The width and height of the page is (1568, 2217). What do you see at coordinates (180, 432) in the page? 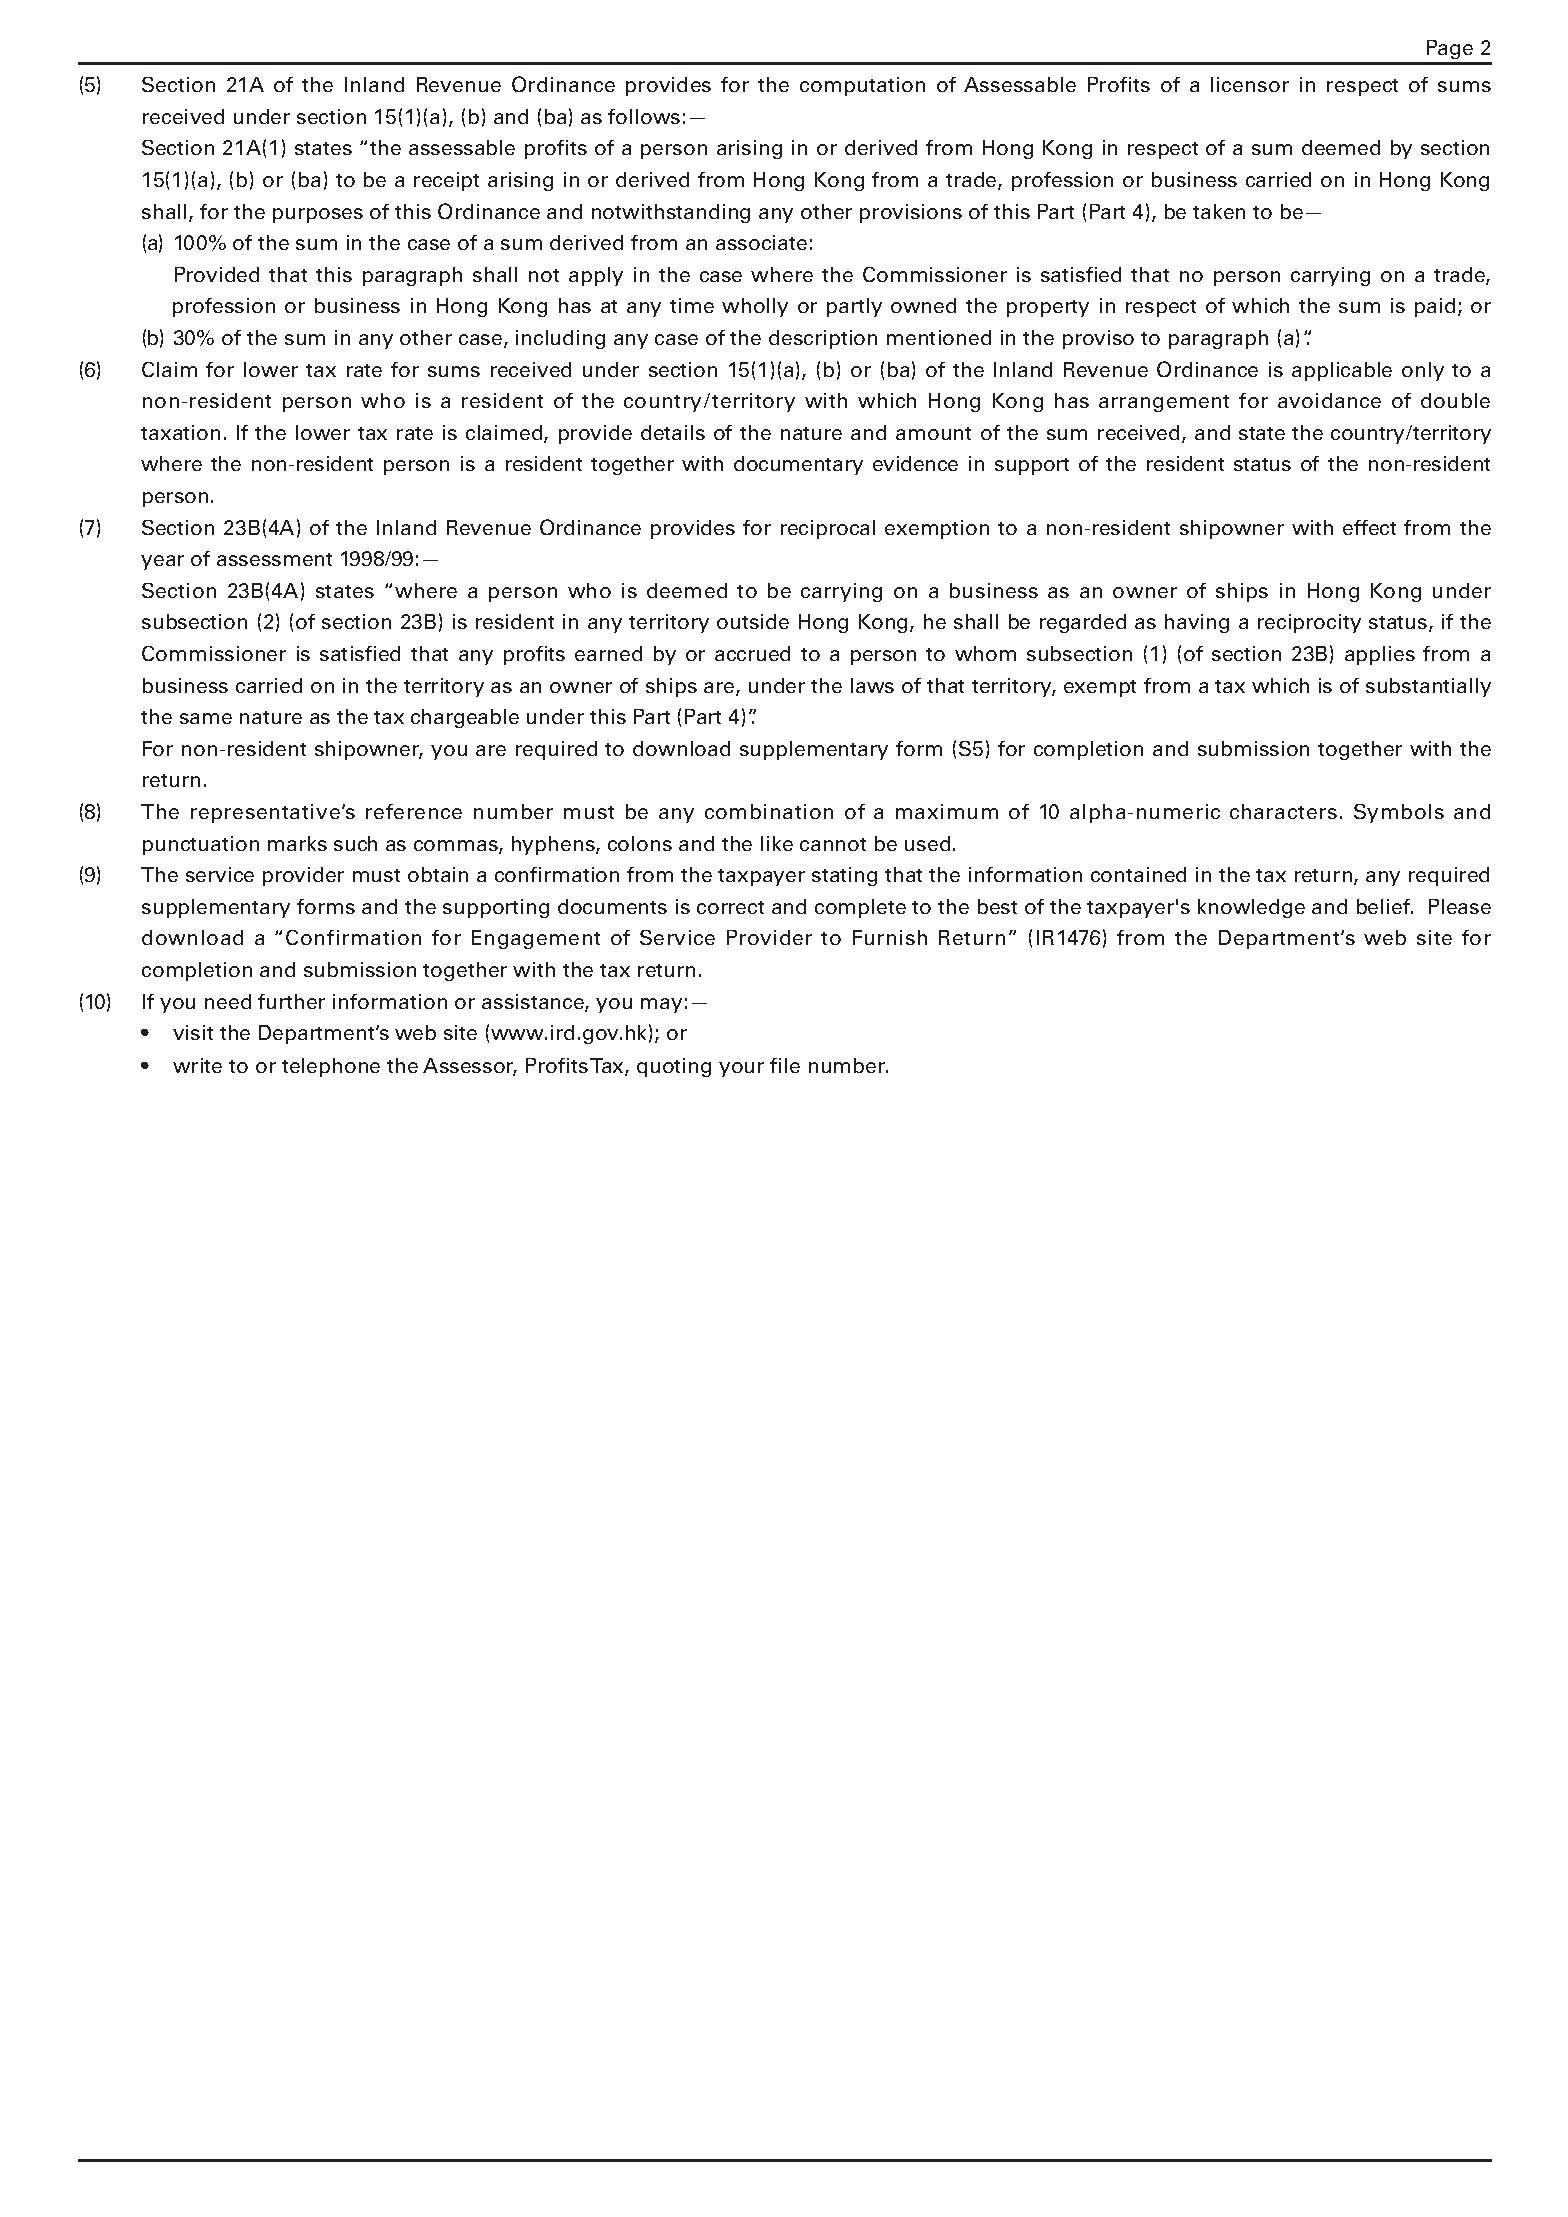
I see `taxation` at bounding box center [180, 432].
